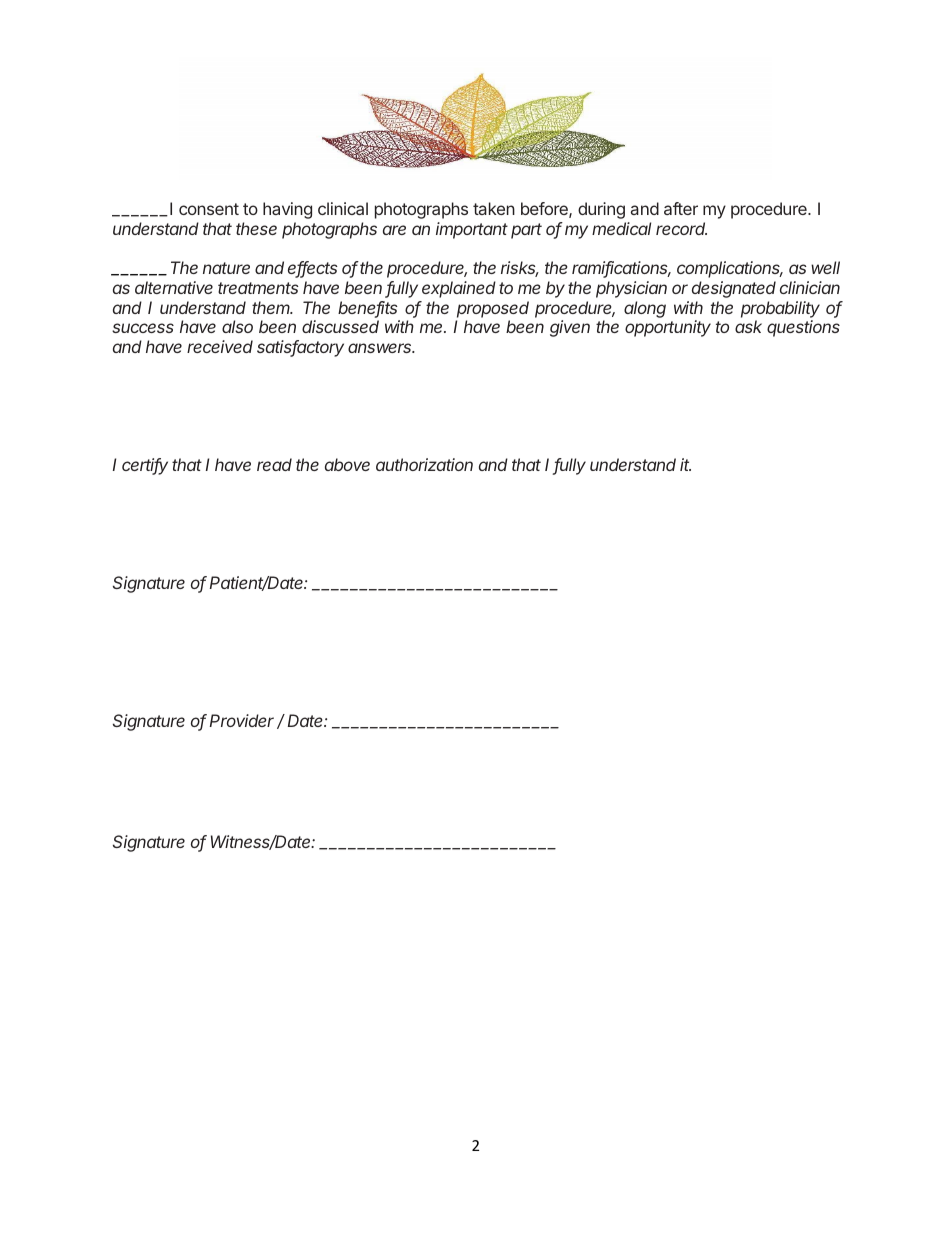  Describe the element at coordinates (381, 348) in the image. I see `answers` at that location.
